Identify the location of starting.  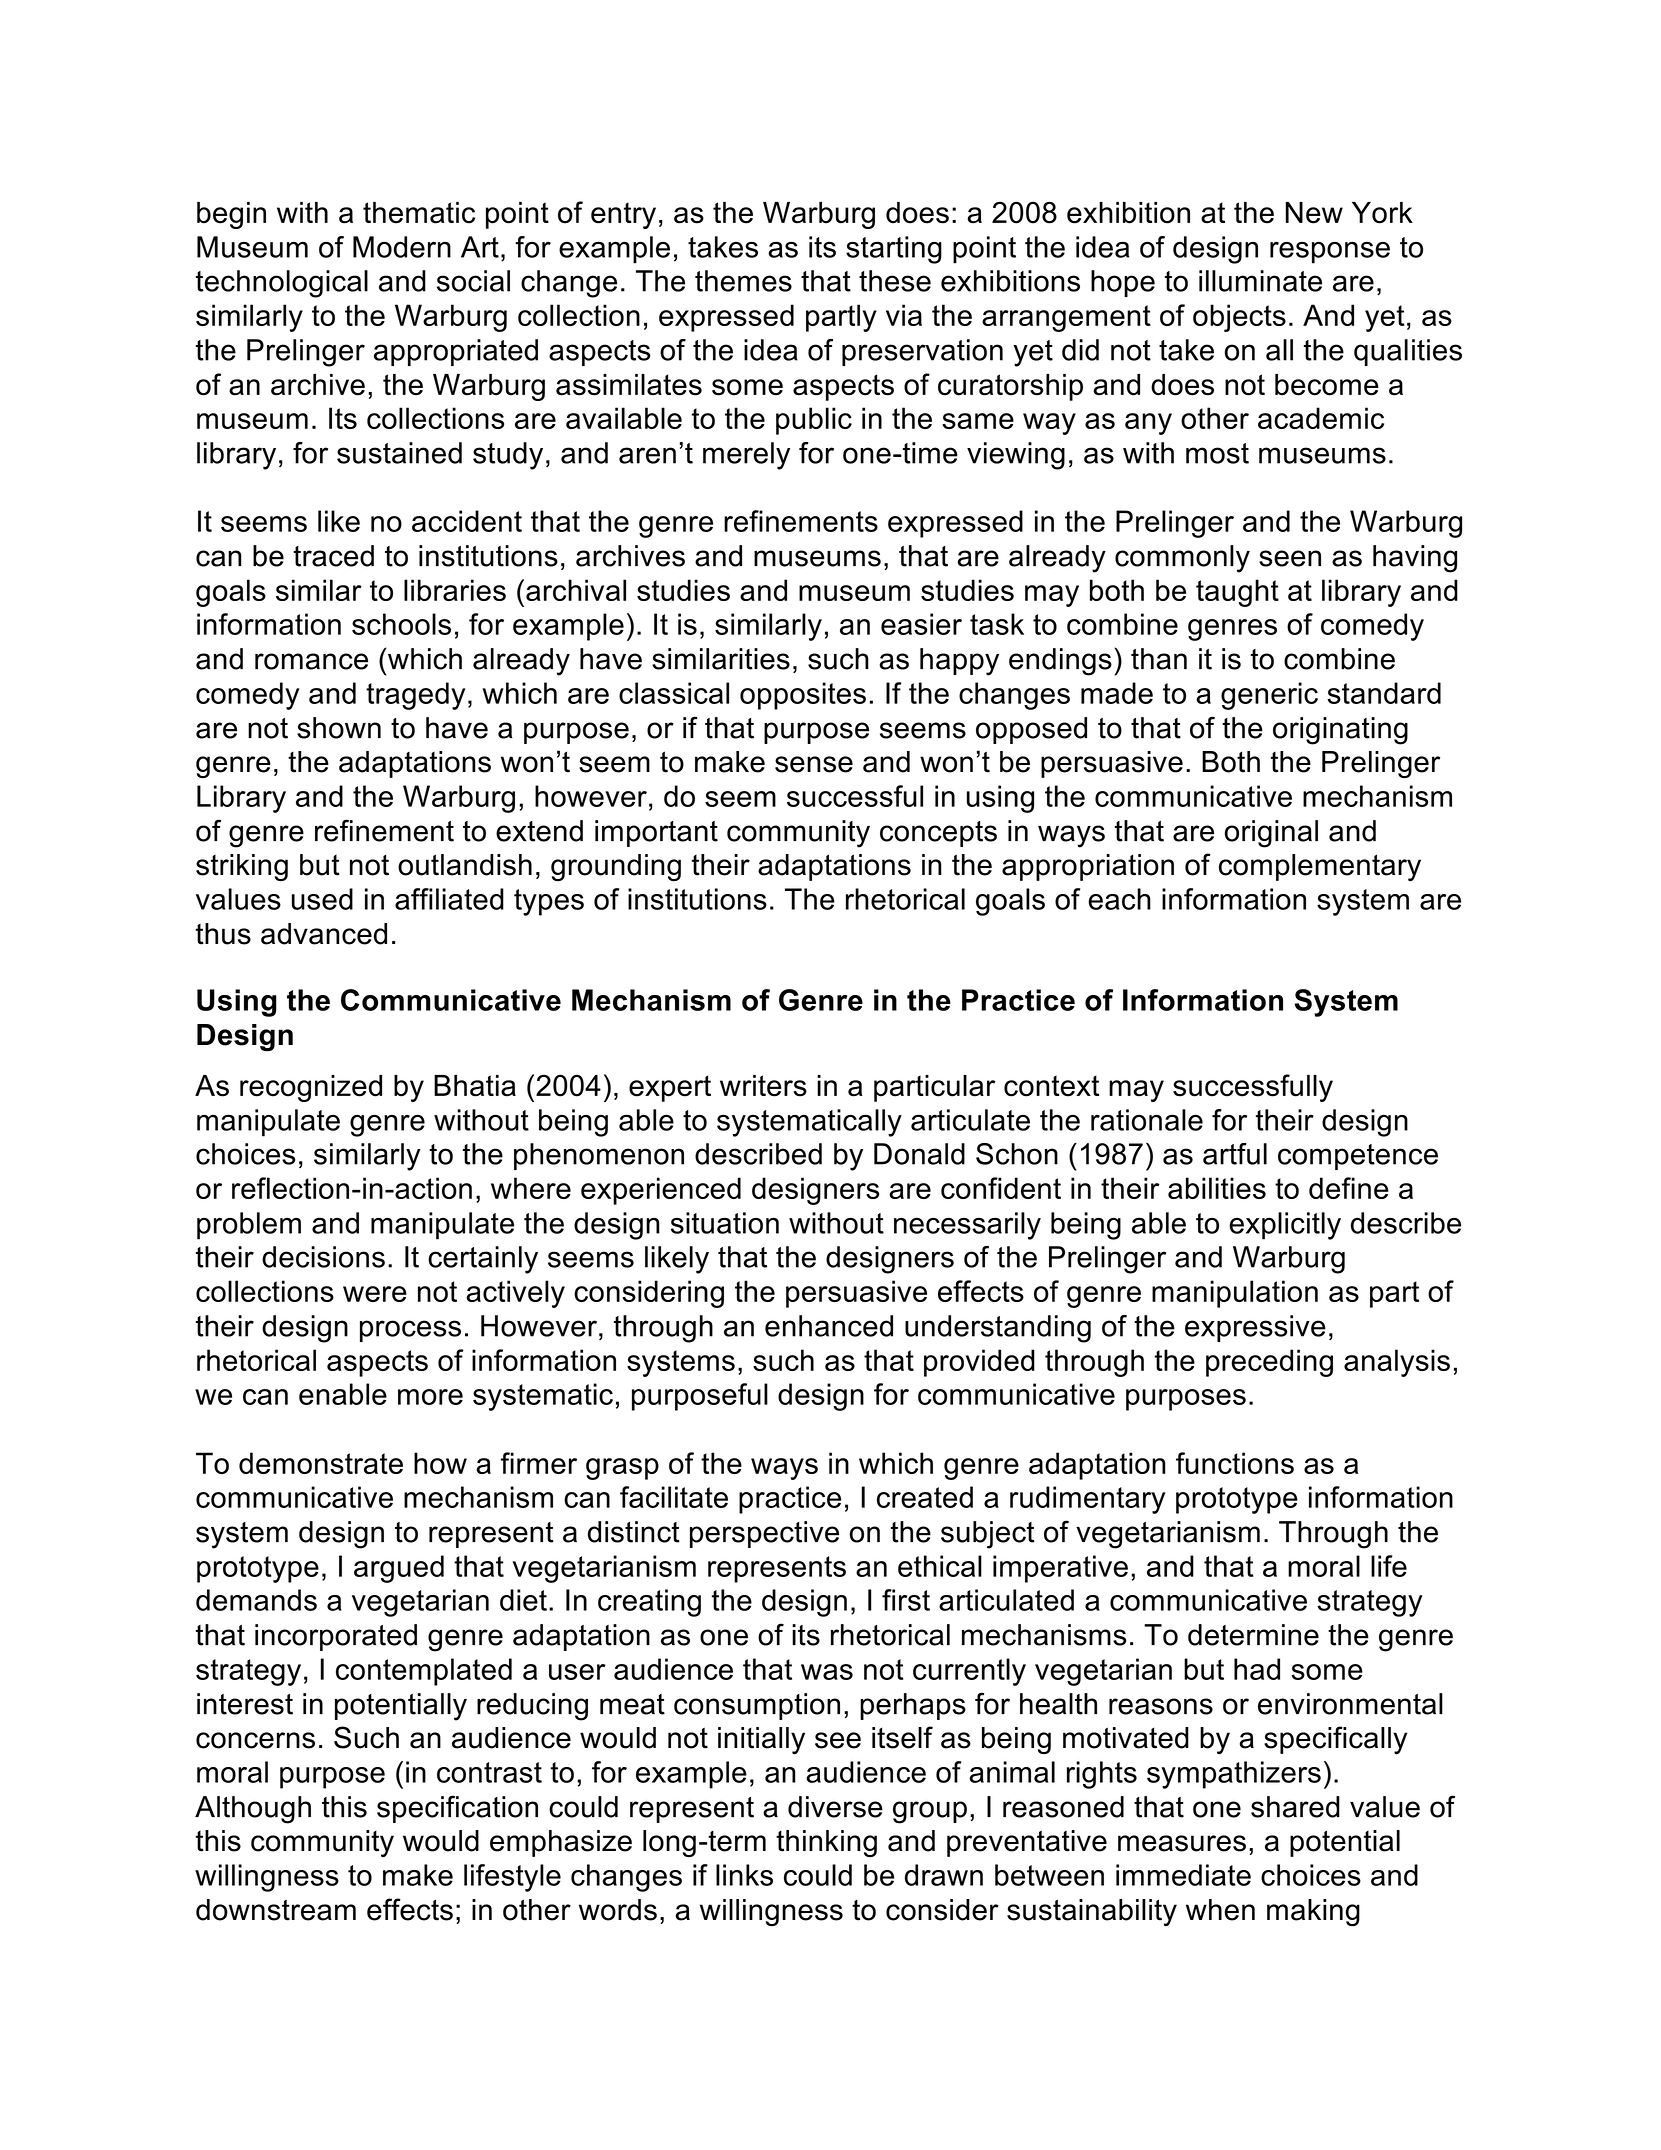
(894, 250).
